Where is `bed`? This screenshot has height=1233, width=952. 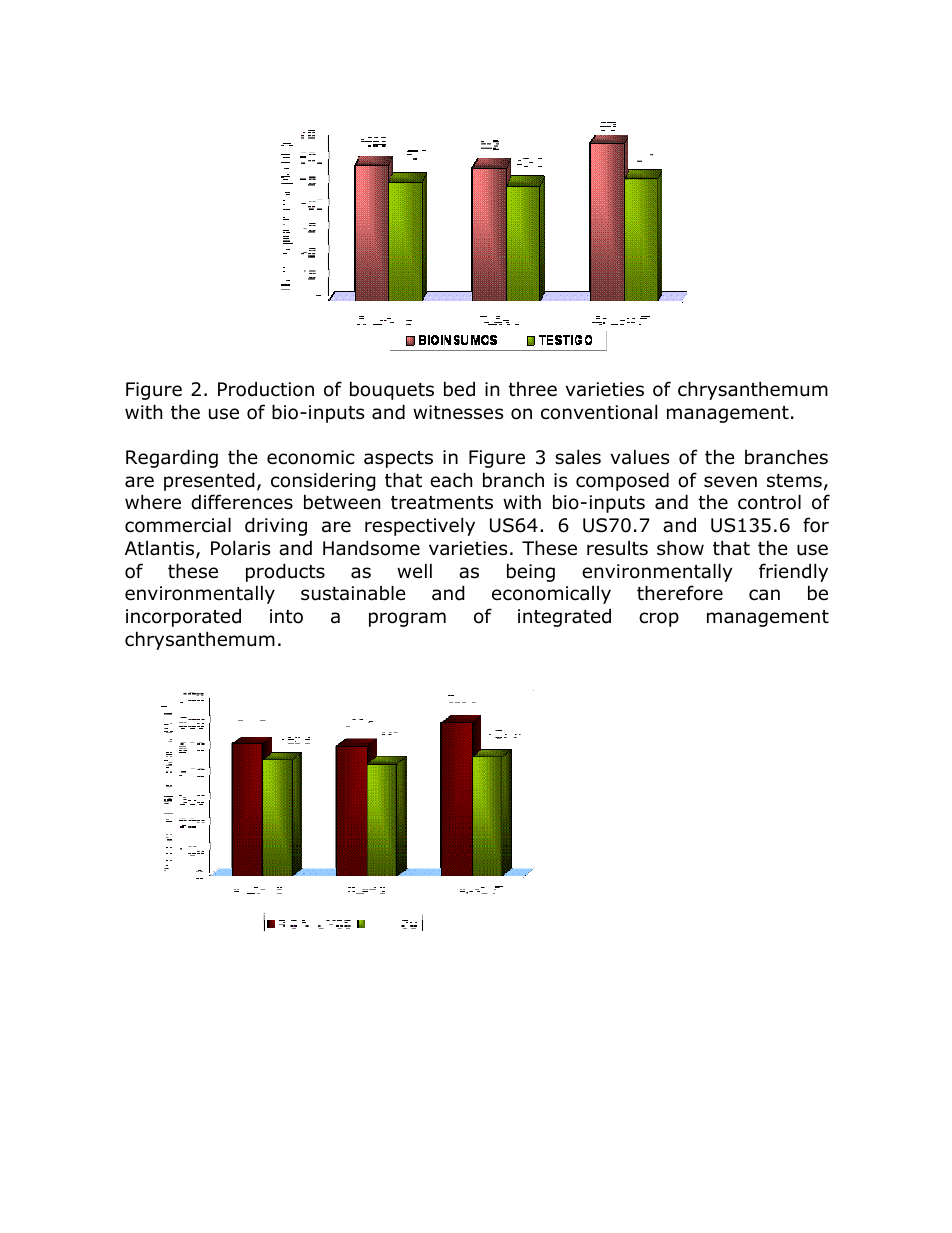 bed is located at coordinates (459, 389).
